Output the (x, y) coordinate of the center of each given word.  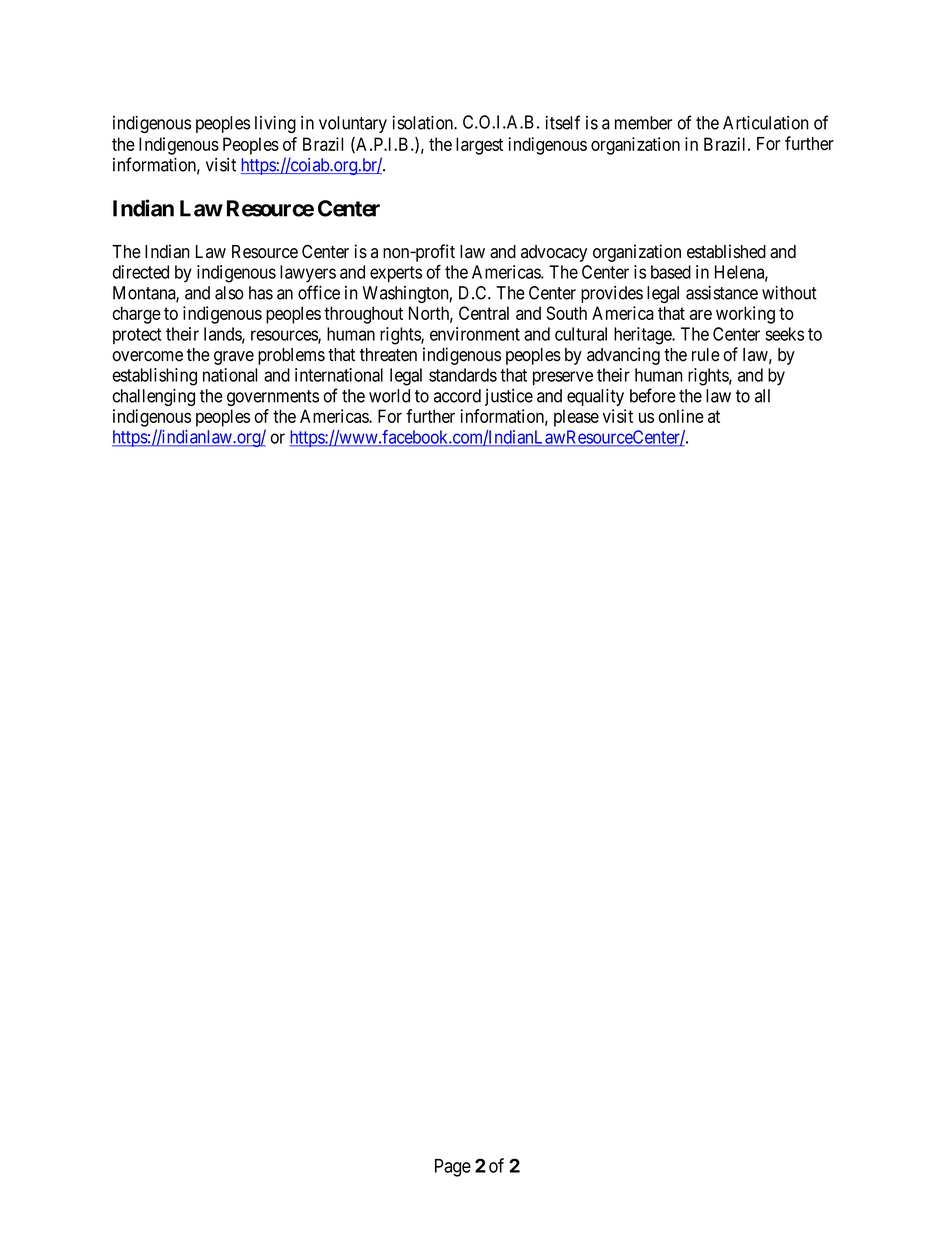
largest (479, 146)
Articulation (766, 123)
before (653, 395)
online (681, 416)
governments (273, 398)
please (576, 418)
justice (509, 397)
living (275, 124)
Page (453, 1168)
